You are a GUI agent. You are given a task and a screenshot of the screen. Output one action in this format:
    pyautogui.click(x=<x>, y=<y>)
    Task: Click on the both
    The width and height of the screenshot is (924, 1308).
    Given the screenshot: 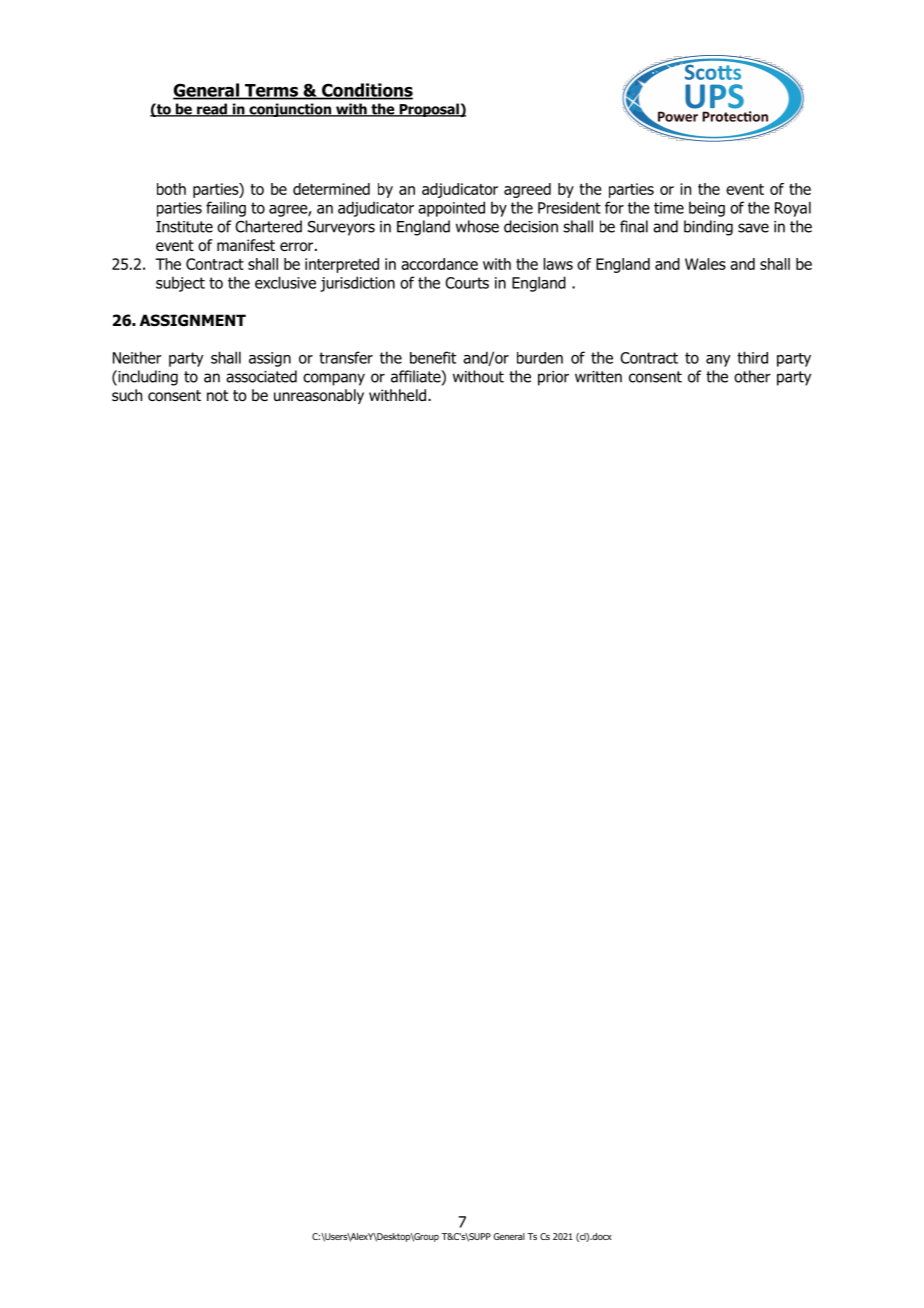 What is the action you would take?
    pyautogui.click(x=171, y=189)
